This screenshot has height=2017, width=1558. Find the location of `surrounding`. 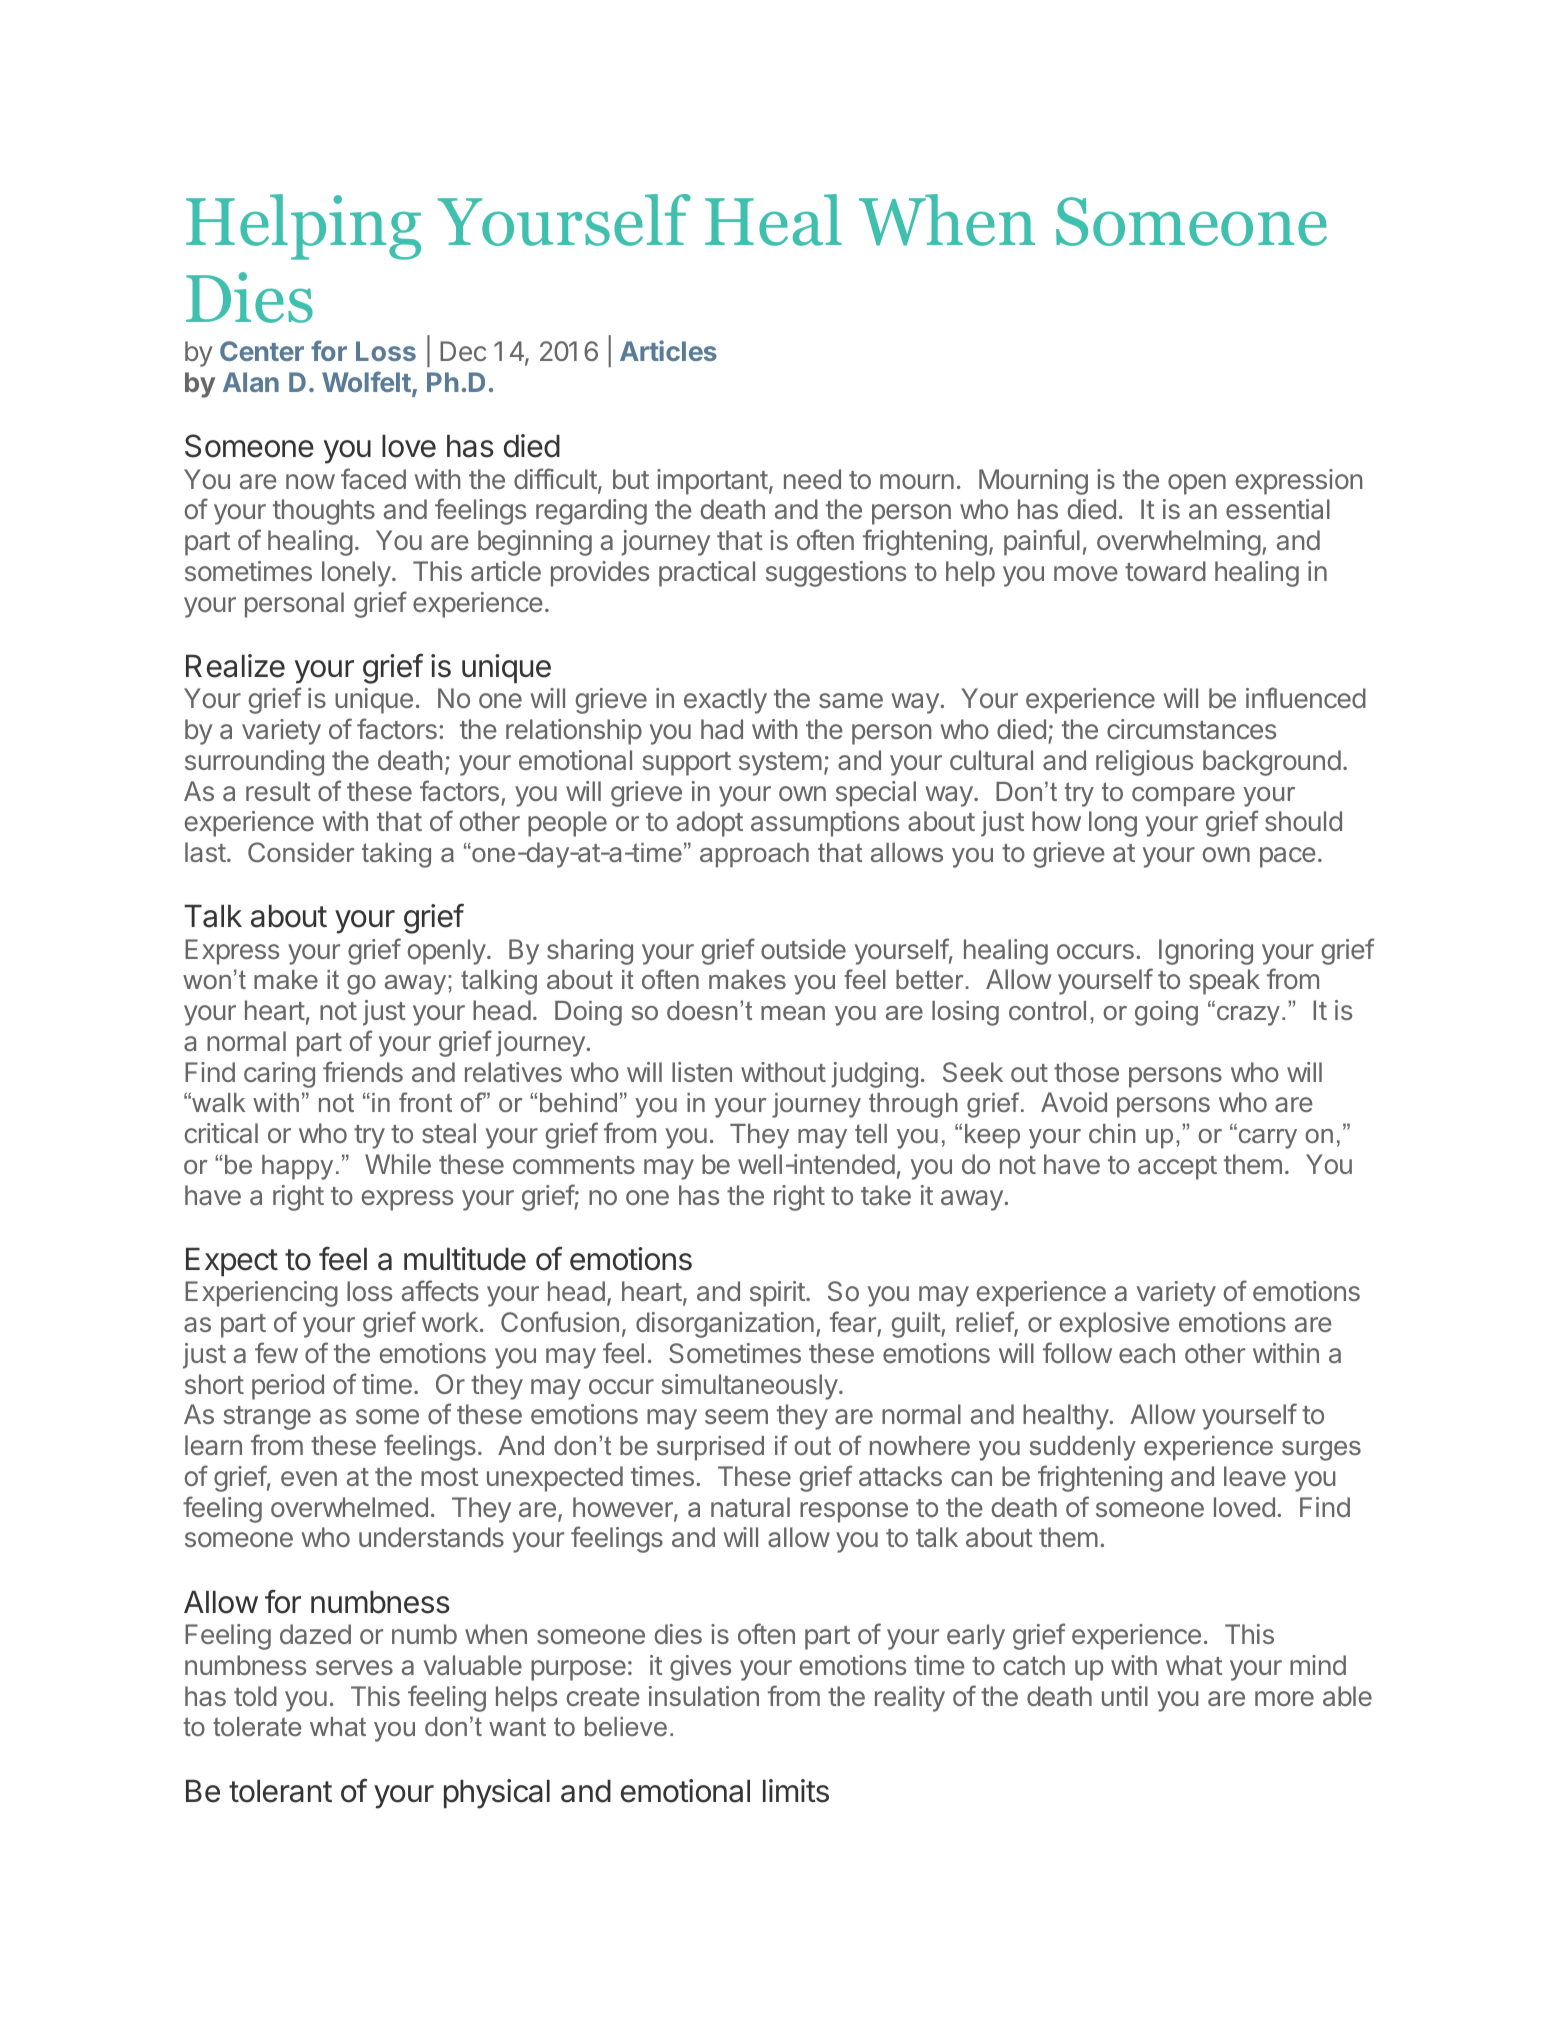

surrounding is located at coordinates (254, 763).
